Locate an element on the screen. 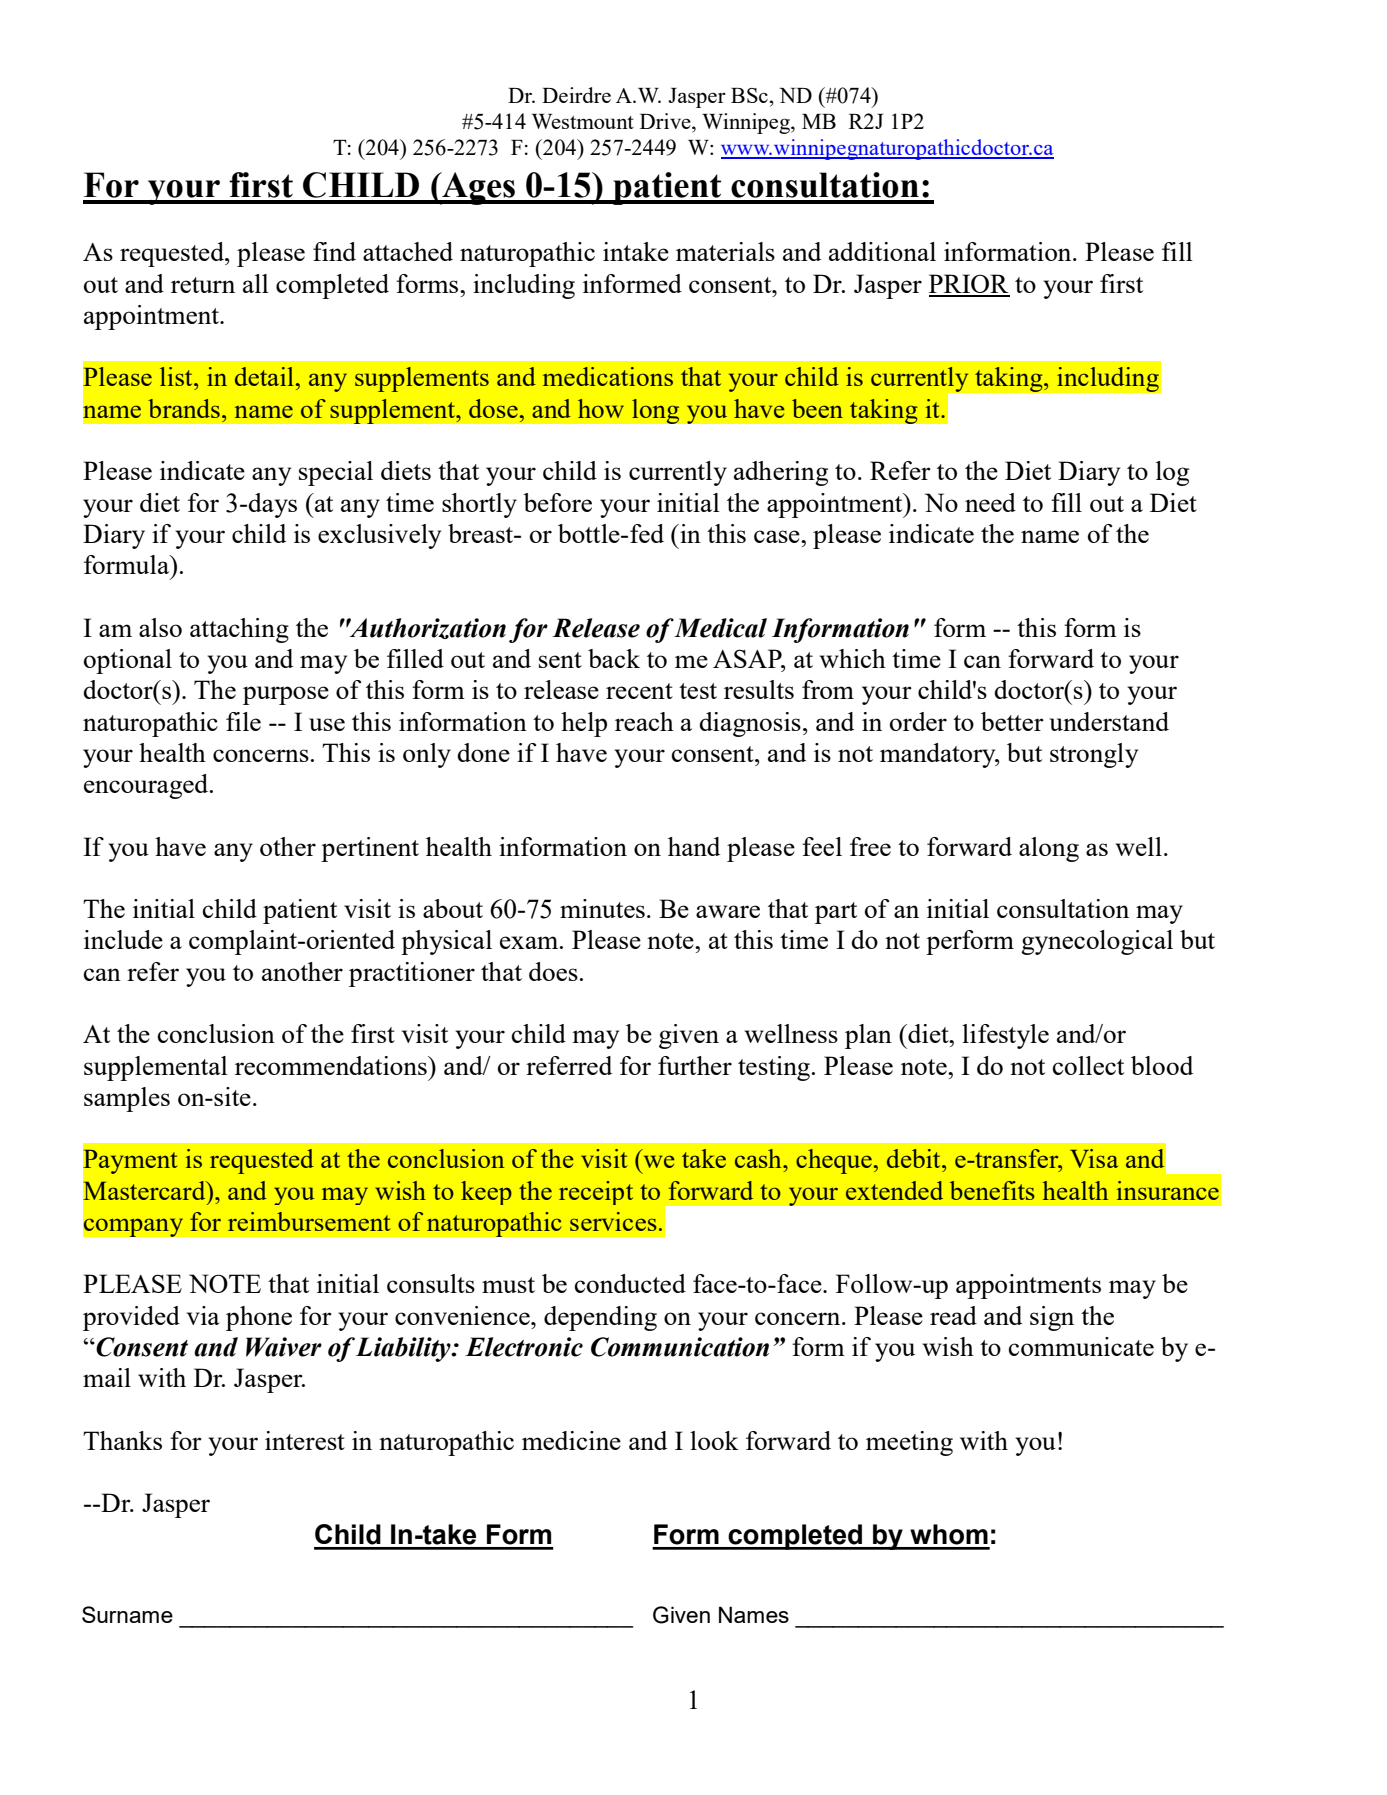 The image size is (1387, 1795). strongly is located at coordinates (1094, 755).
